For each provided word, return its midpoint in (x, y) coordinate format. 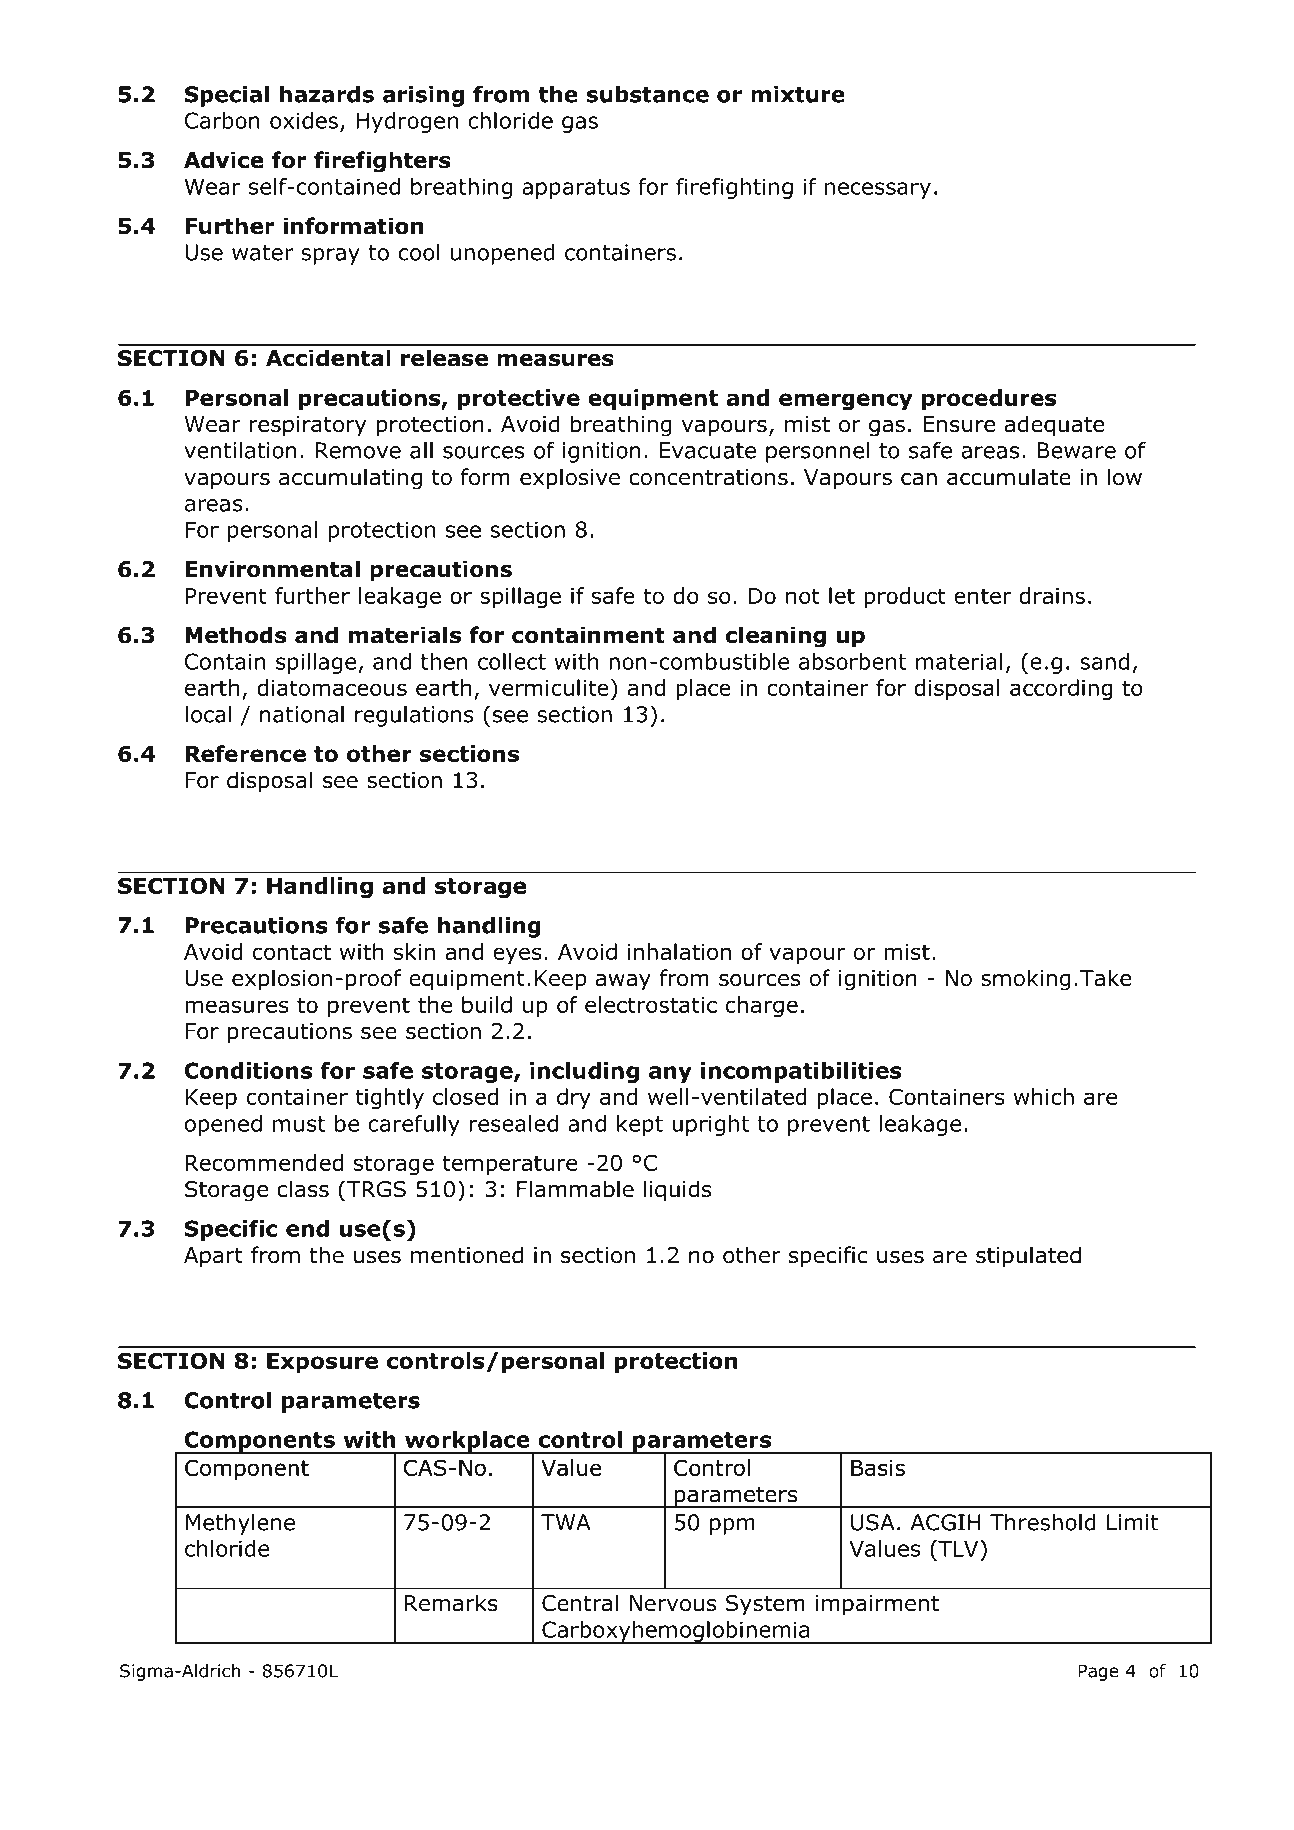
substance (647, 94)
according (1061, 690)
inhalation (679, 951)
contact (292, 952)
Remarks (451, 1603)
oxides (304, 120)
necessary (878, 190)
